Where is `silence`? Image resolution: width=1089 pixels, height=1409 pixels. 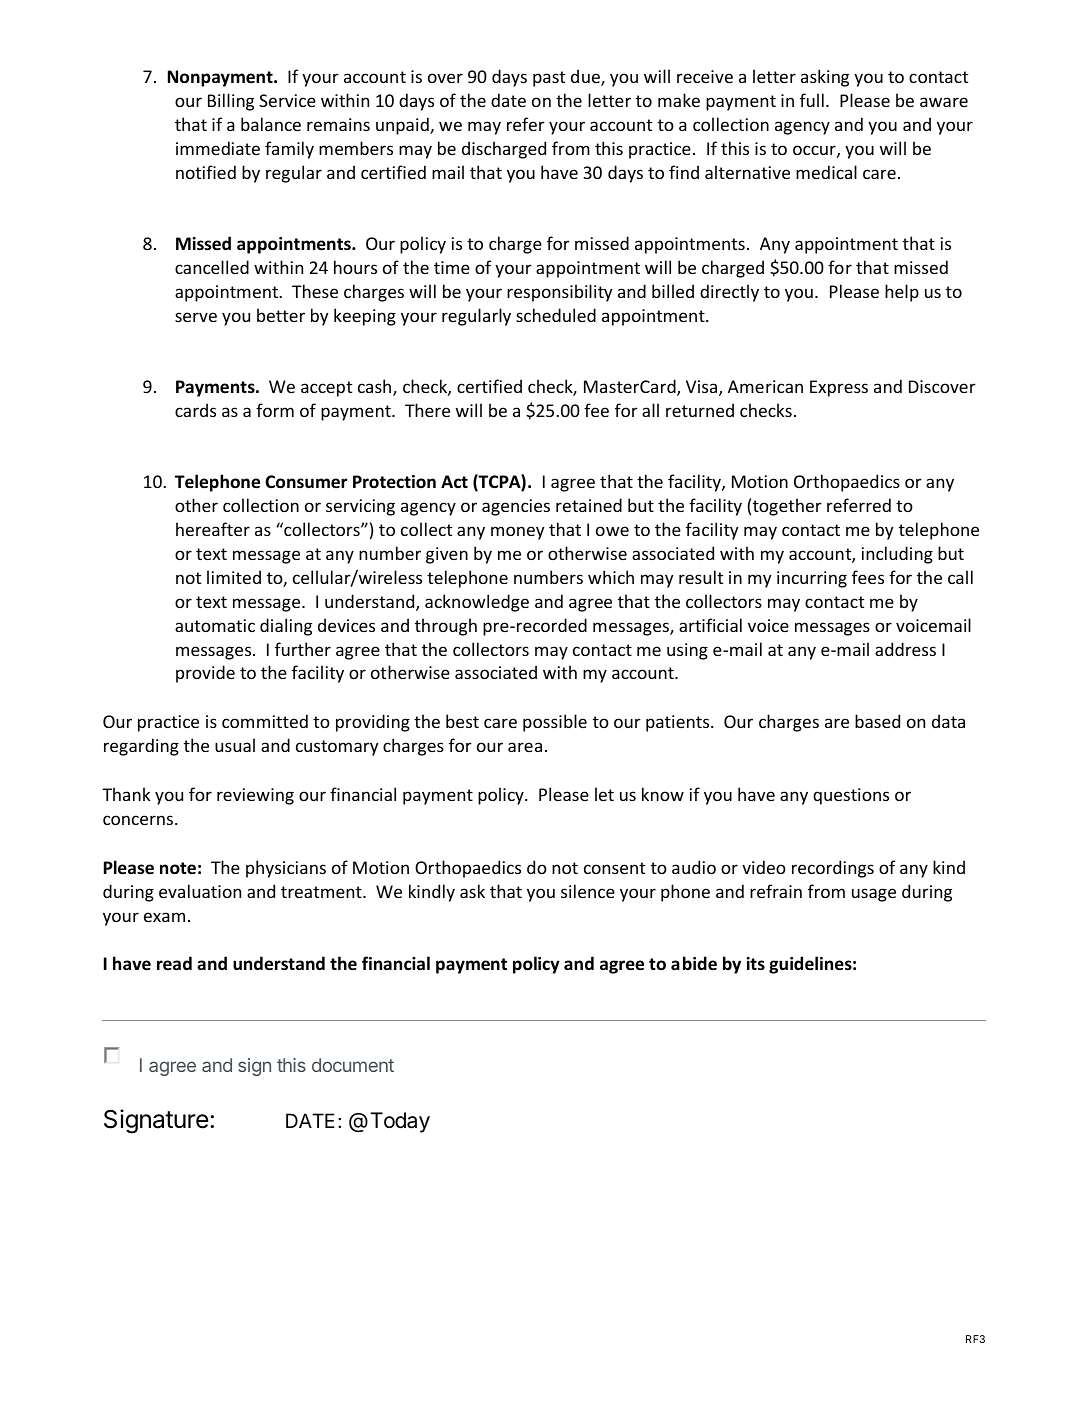 silence is located at coordinates (588, 891).
